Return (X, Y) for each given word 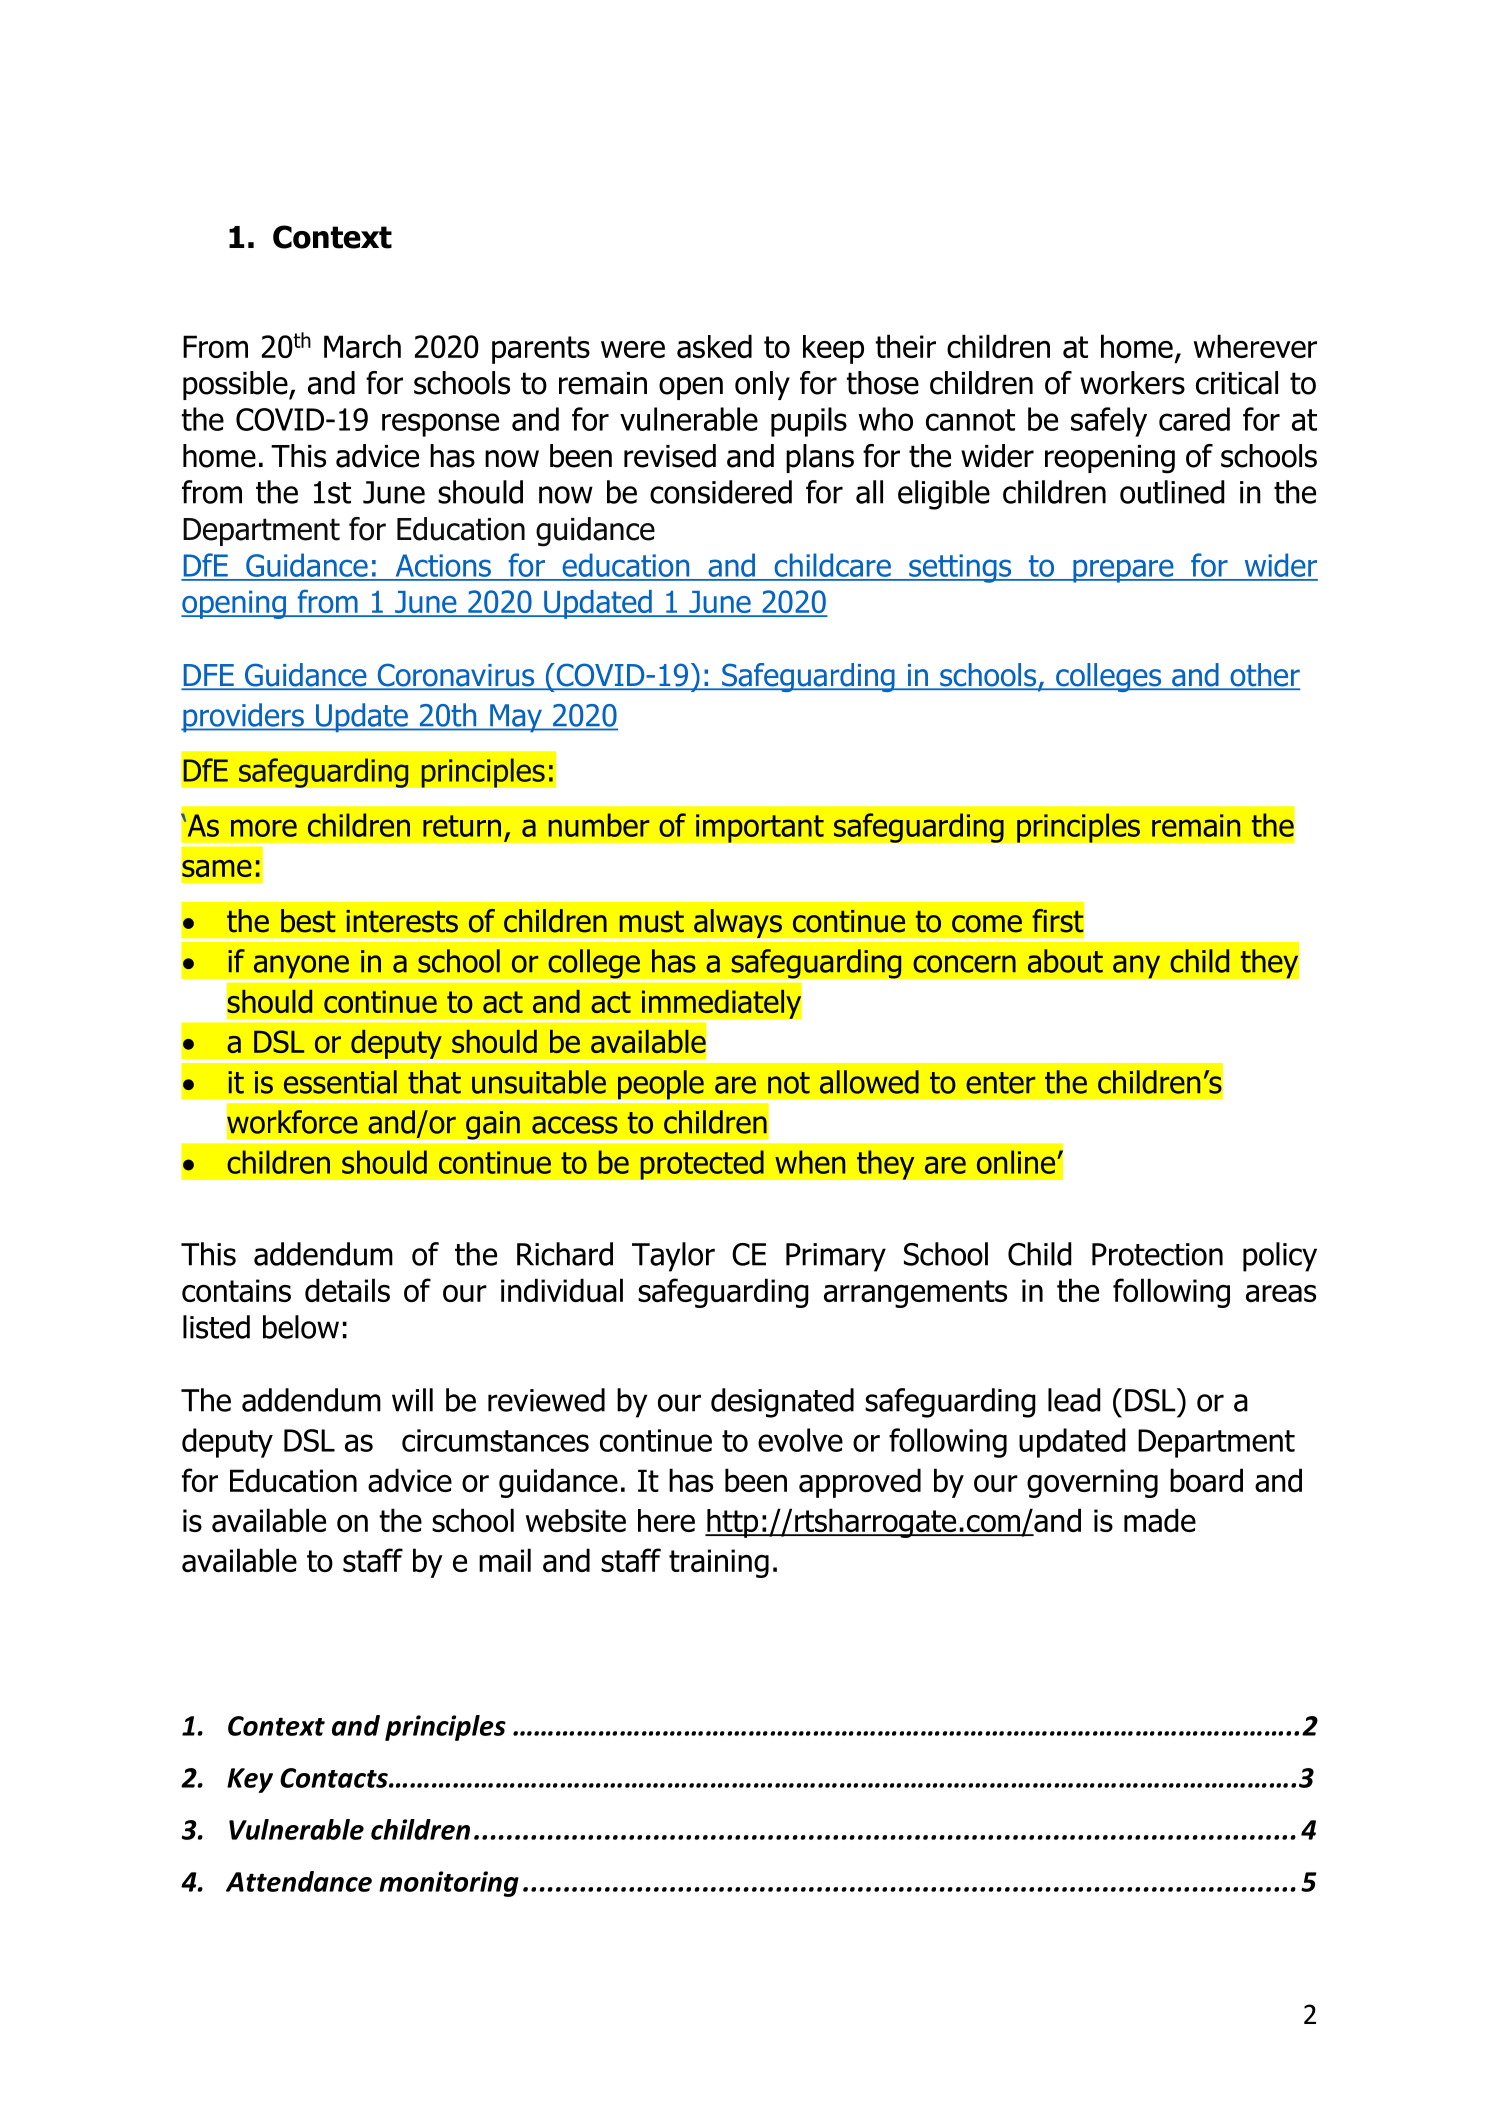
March (362, 346)
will (412, 1400)
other (1264, 676)
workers (1132, 383)
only (762, 385)
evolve (800, 1440)
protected (702, 1165)
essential (340, 1082)
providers (243, 718)
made (1160, 1520)
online (1017, 1162)
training (719, 1563)
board (1206, 1480)
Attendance (299, 1881)
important (760, 828)
